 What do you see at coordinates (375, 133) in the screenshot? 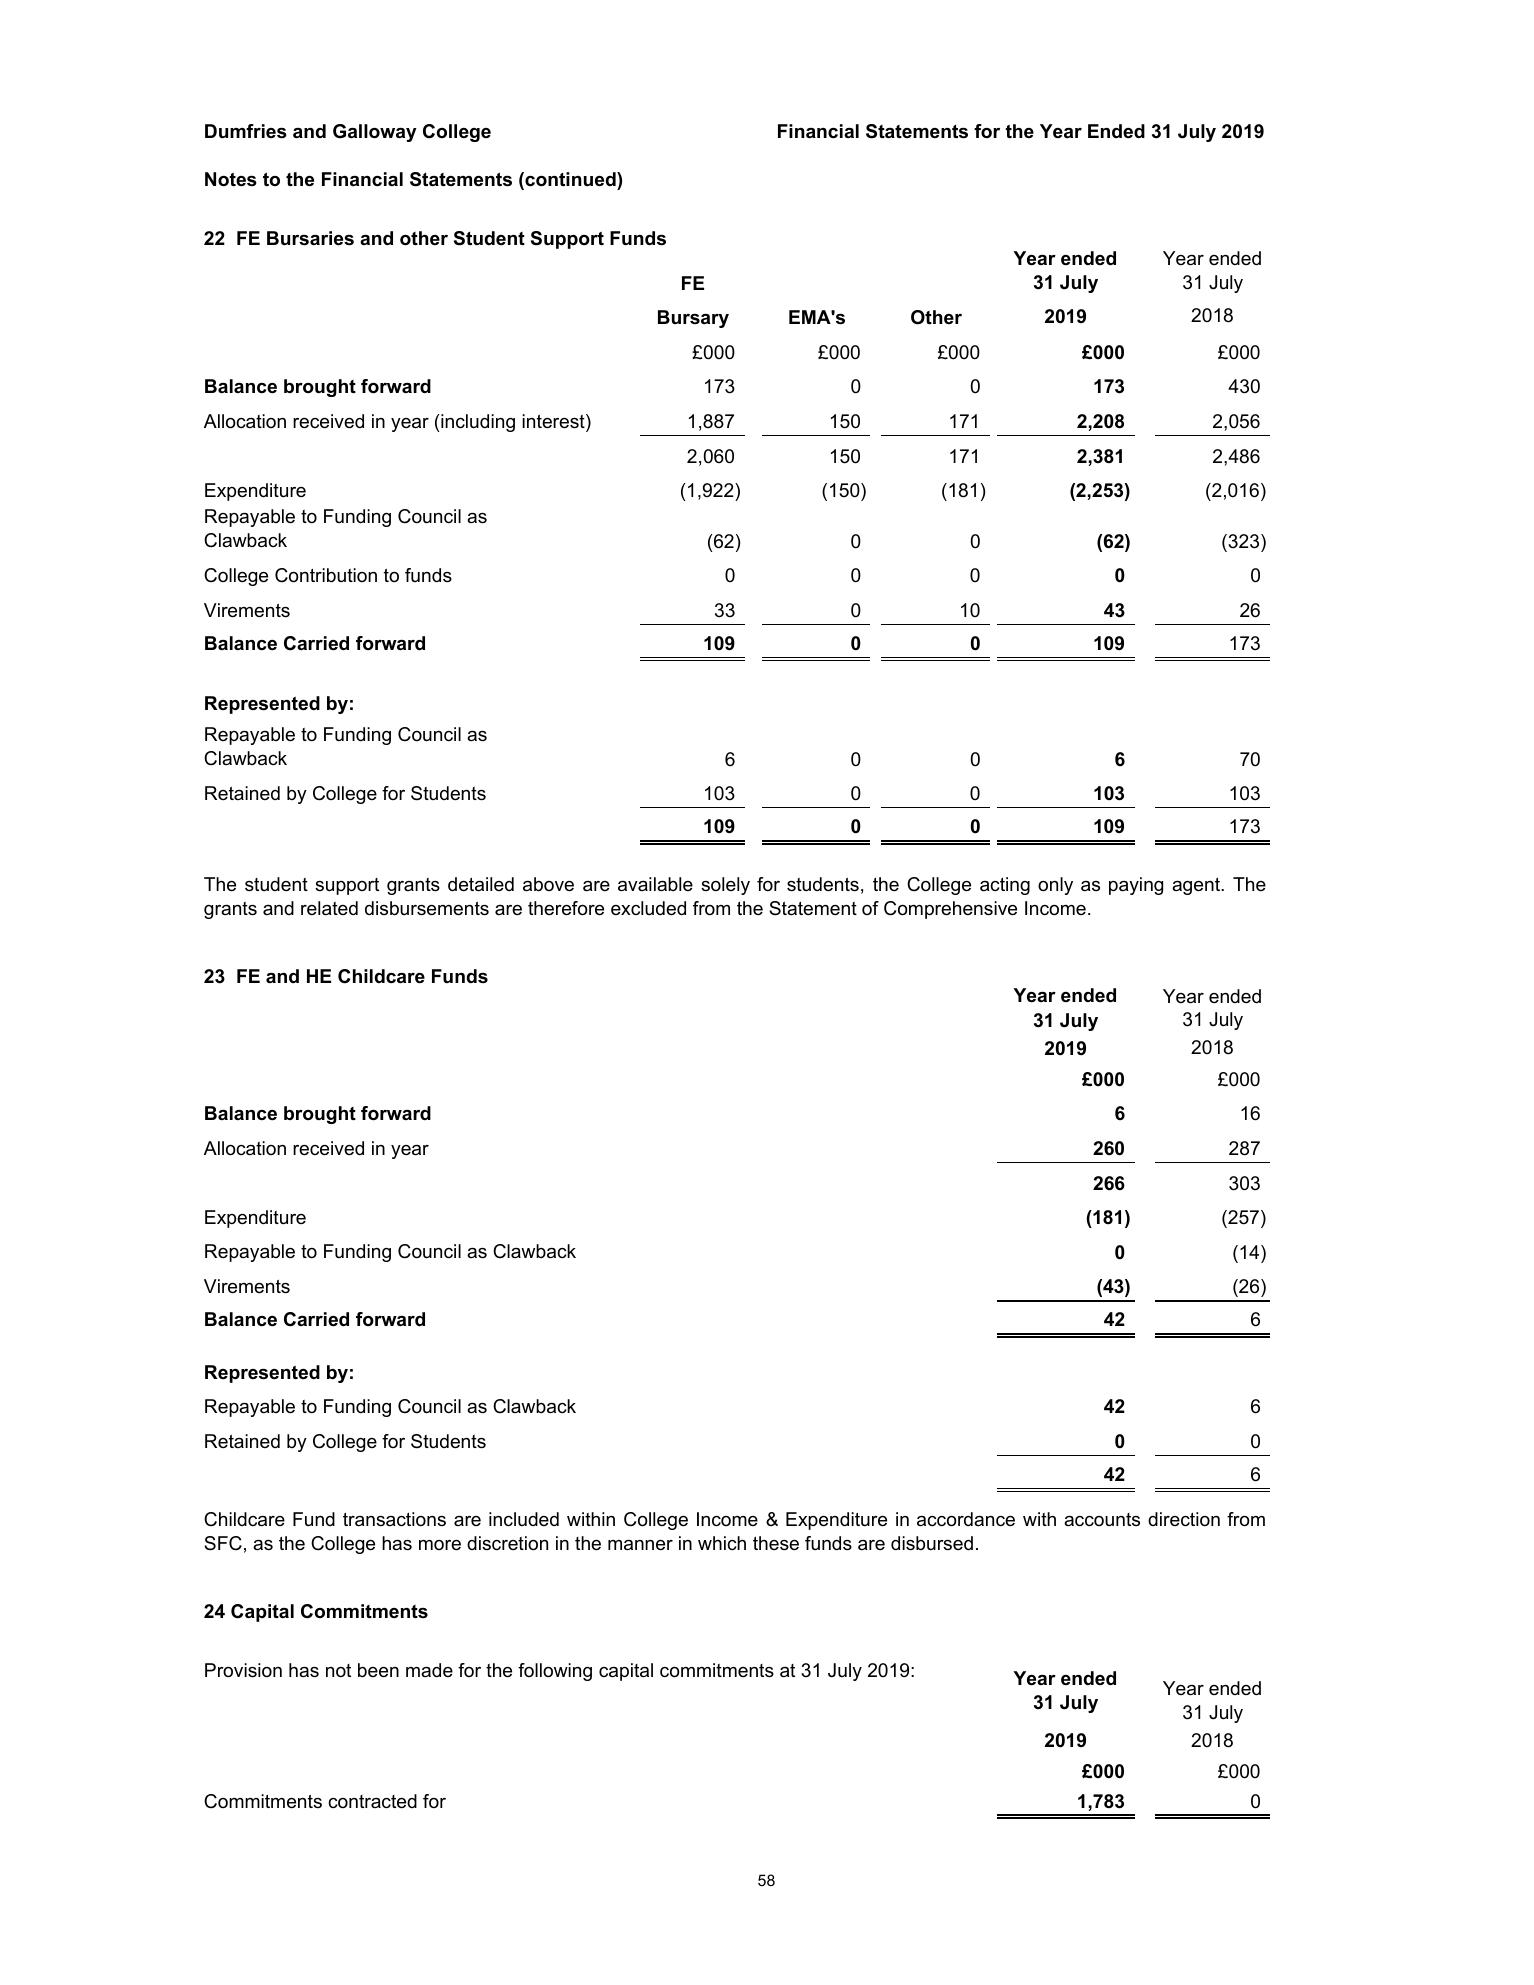
I see `Galloway` at bounding box center [375, 133].
